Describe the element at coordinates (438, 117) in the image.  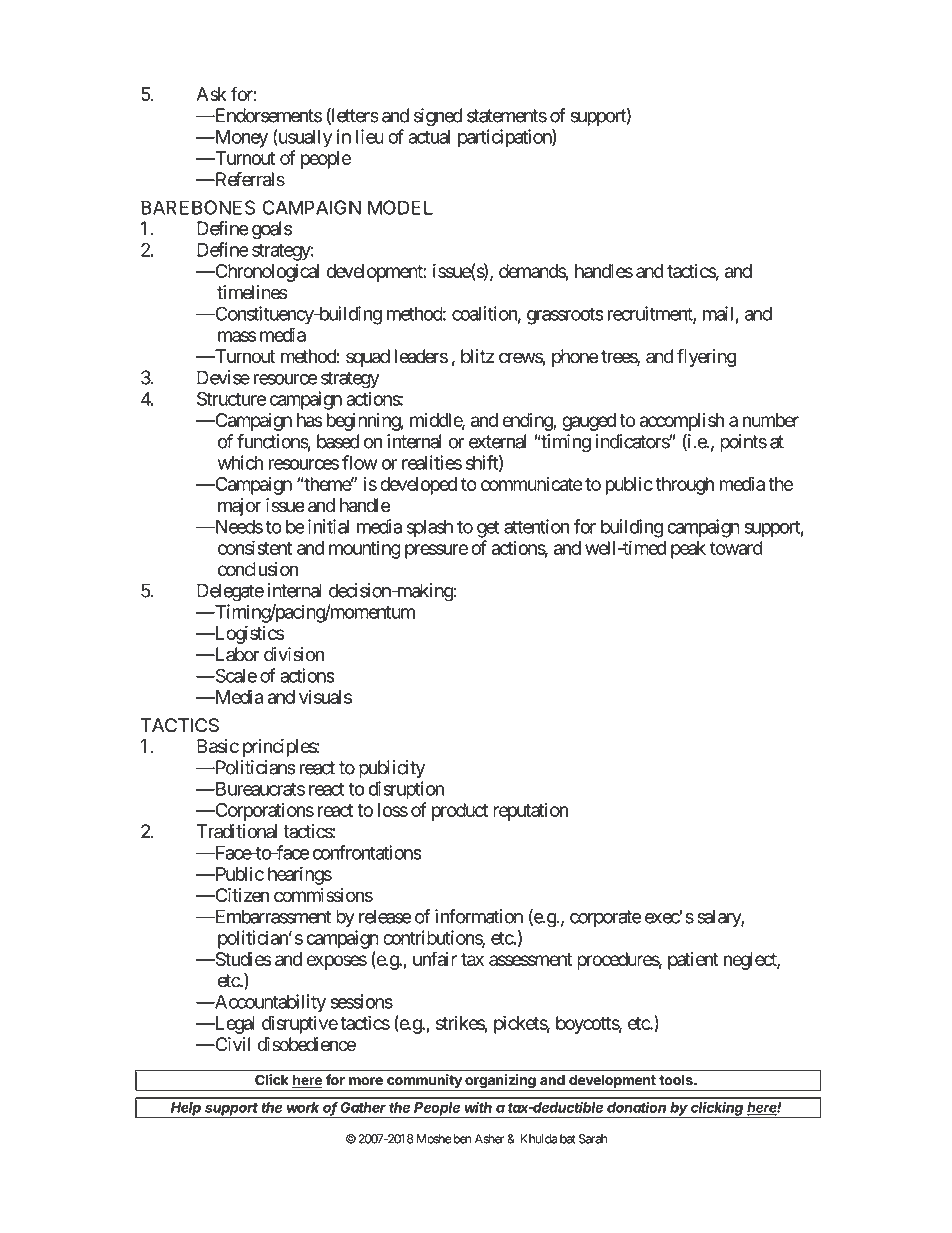
I see `signed` at that location.
